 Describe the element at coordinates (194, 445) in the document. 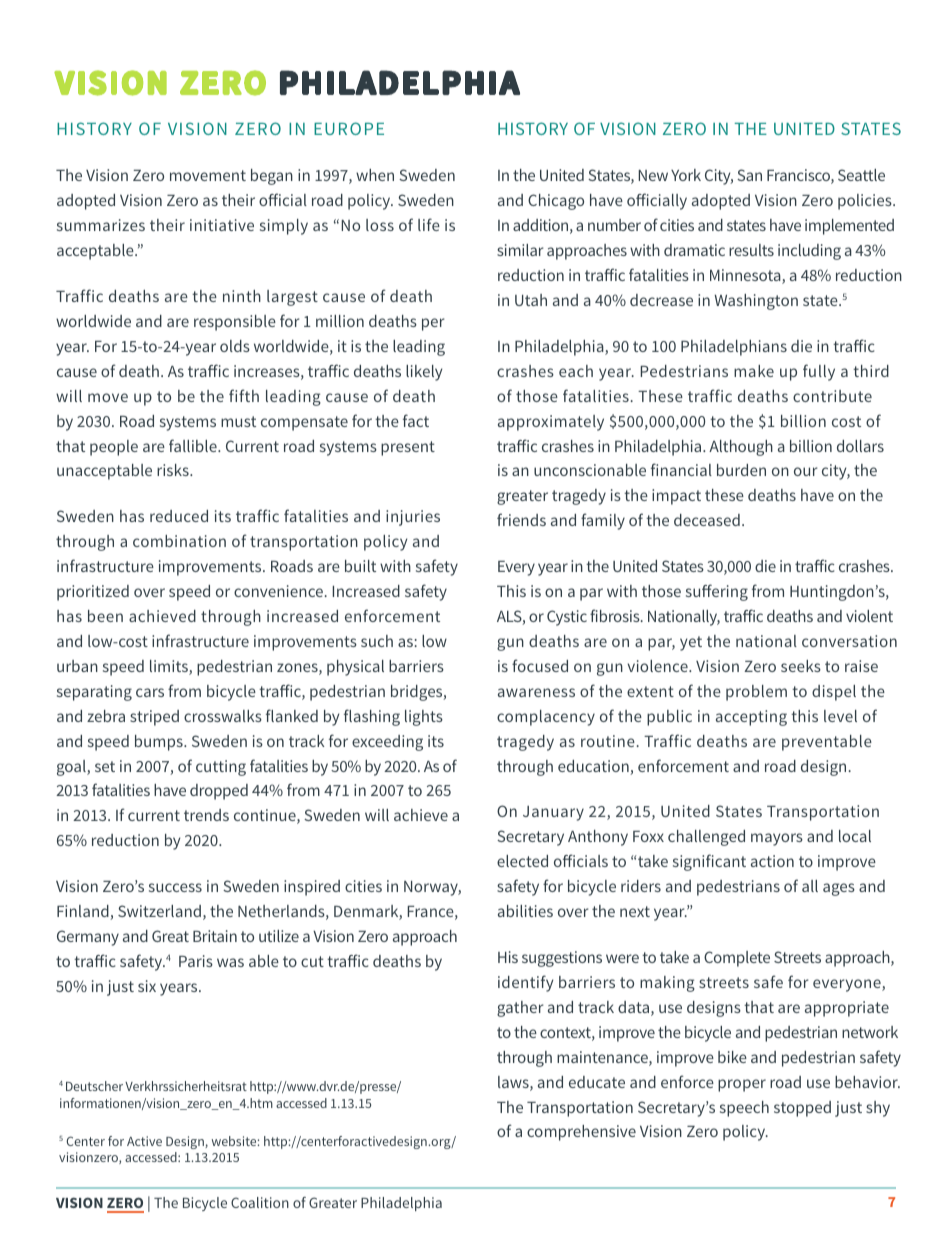

I see `fallible` at that location.
